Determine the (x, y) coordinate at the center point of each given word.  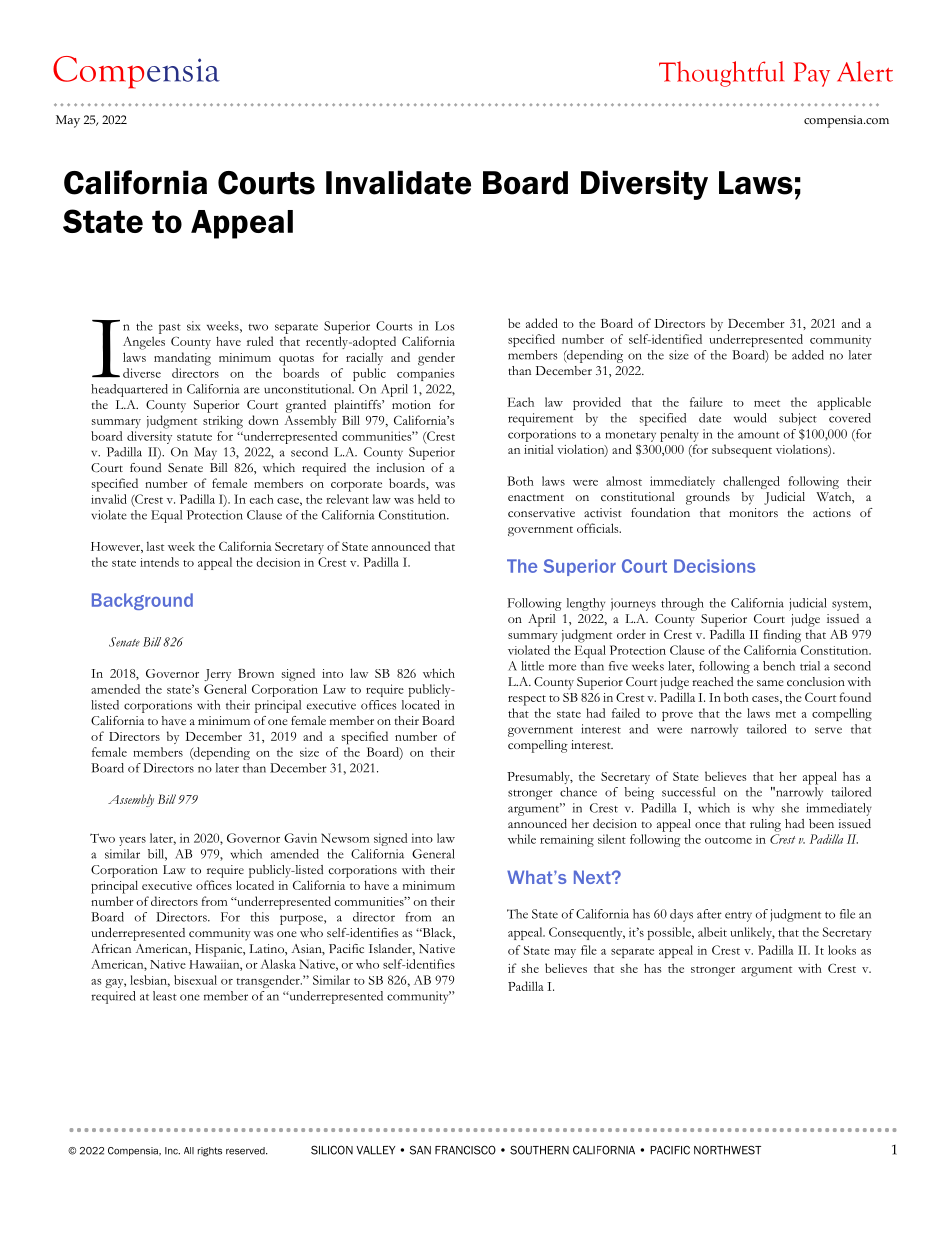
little (532, 666)
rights (210, 1152)
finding (782, 636)
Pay (811, 74)
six (193, 326)
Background (142, 601)
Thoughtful (721, 74)
